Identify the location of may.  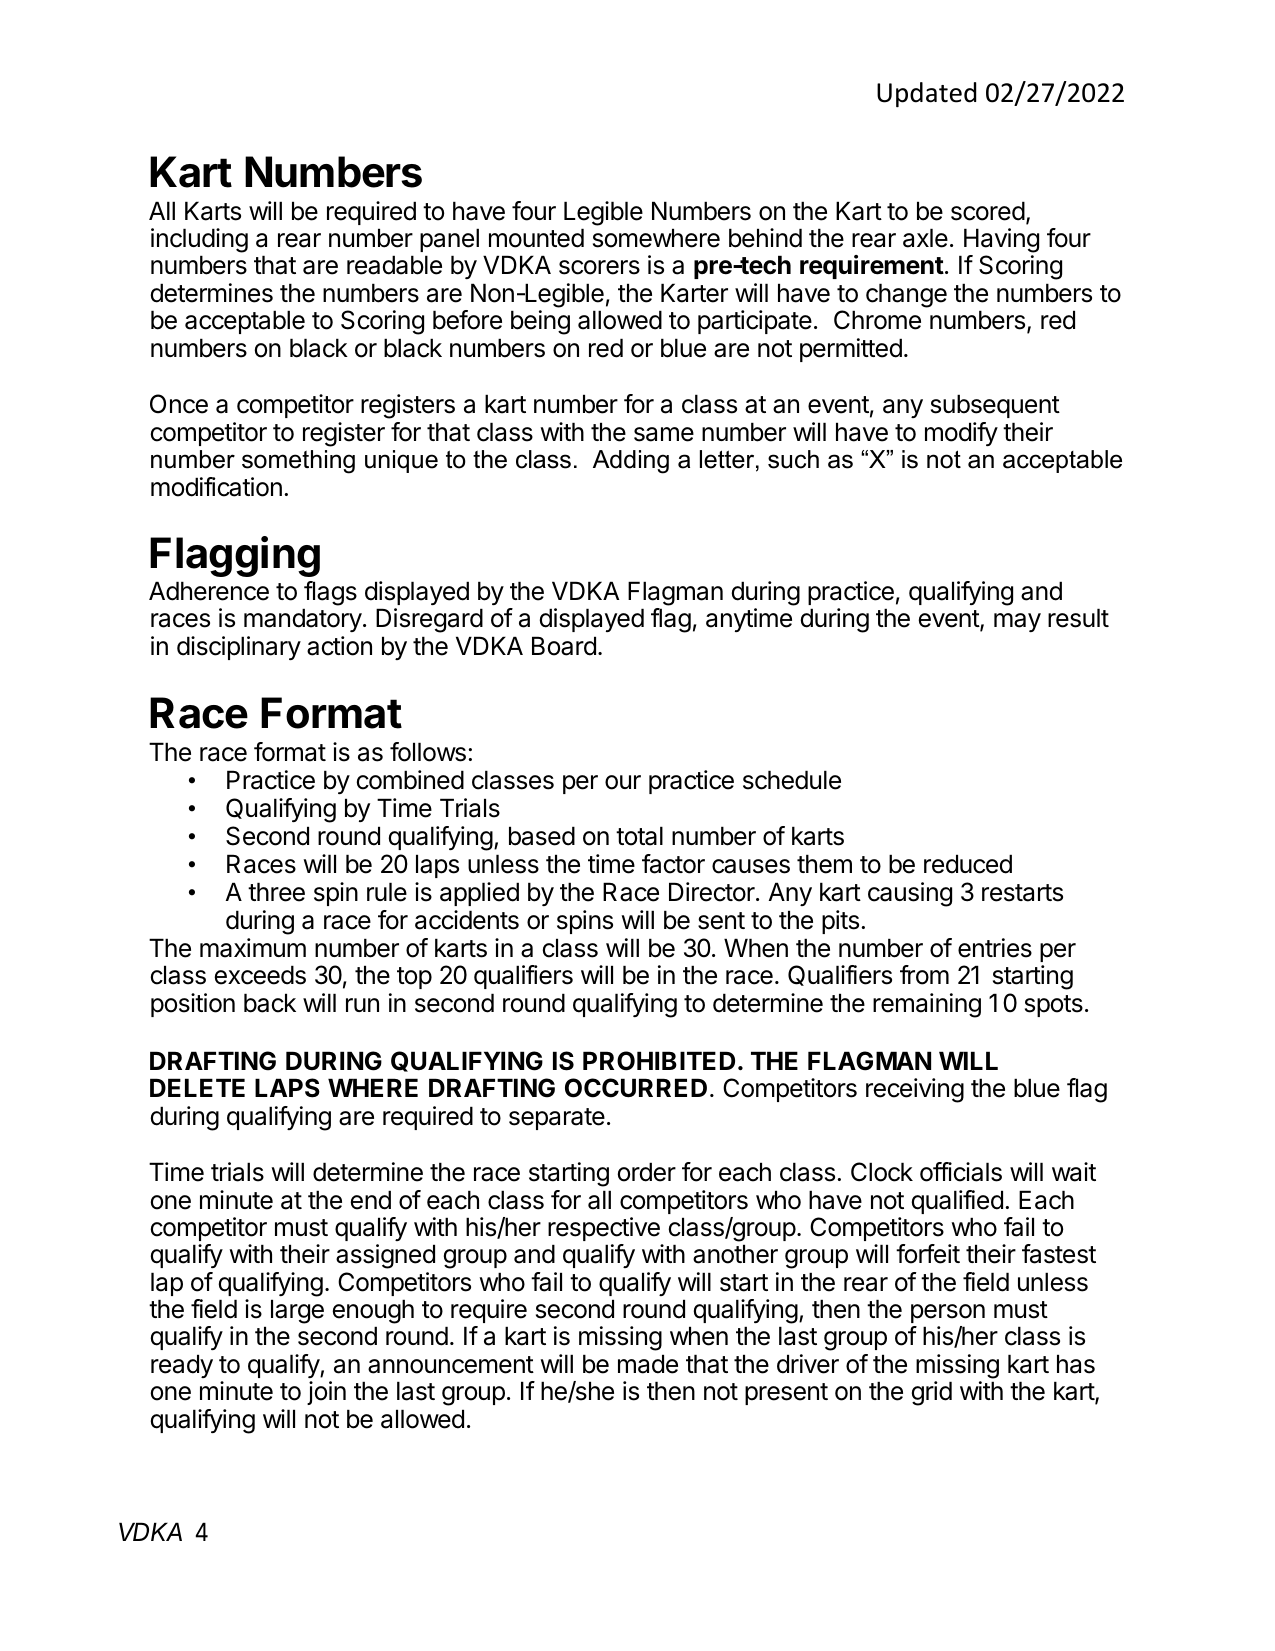
(1017, 622).
